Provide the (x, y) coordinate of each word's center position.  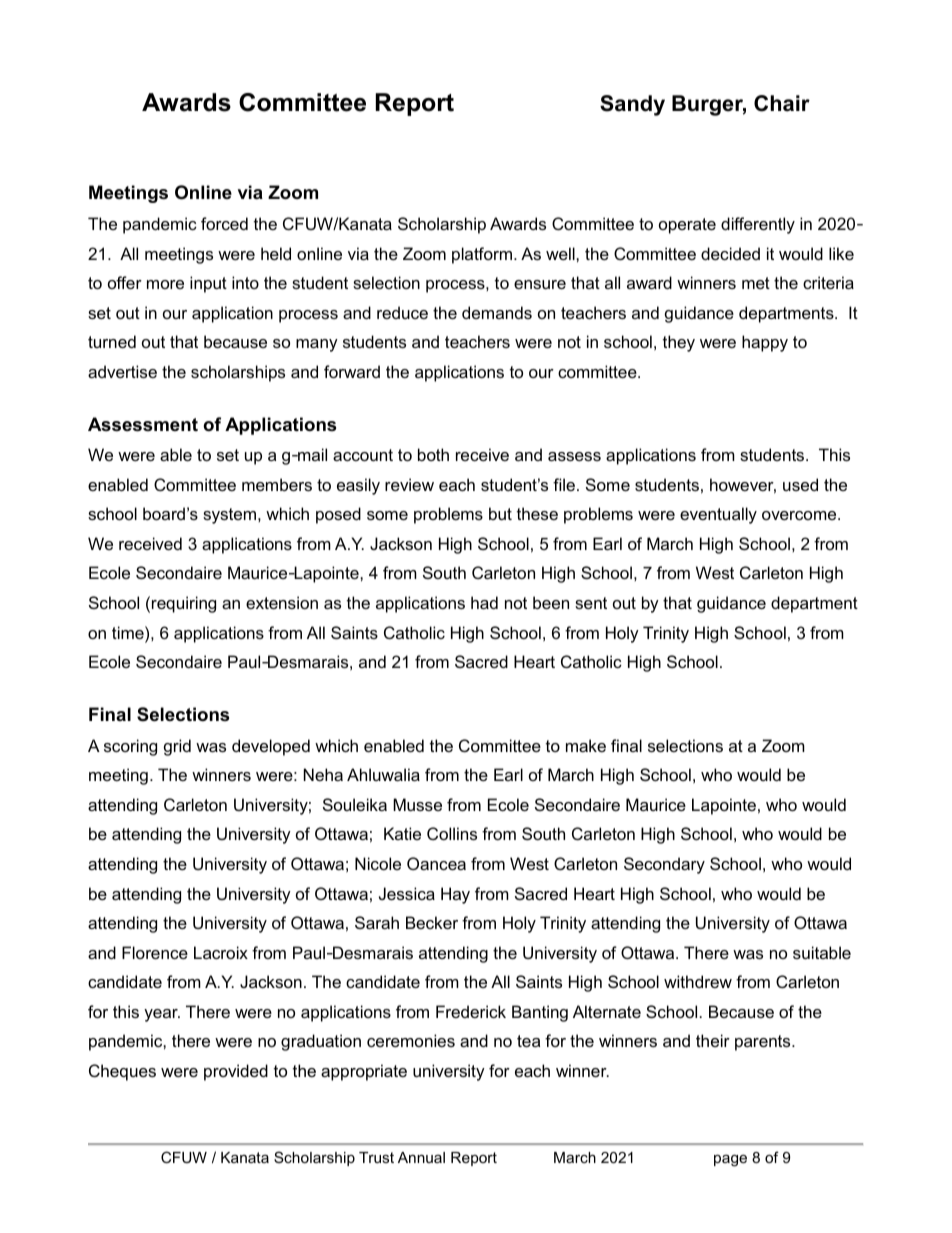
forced (224, 223)
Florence (155, 952)
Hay (455, 895)
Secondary (664, 865)
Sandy (632, 105)
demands (497, 312)
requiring (184, 604)
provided (236, 1072)
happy (765, 343)
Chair (782, 103)
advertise (122, 371)
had (484, 602)
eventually (718, 515)
